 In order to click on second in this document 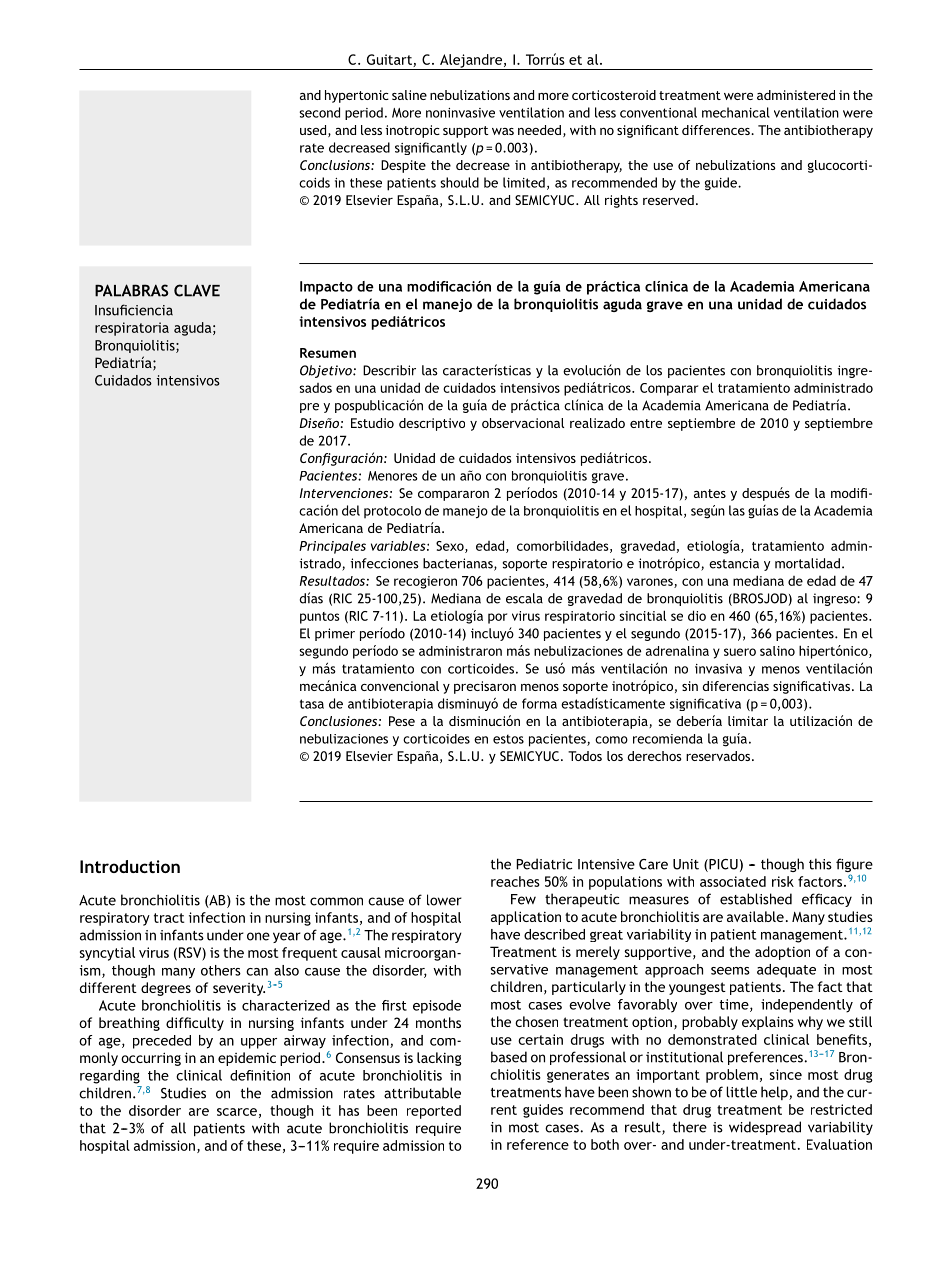, I will do `click(319, 112)`.
